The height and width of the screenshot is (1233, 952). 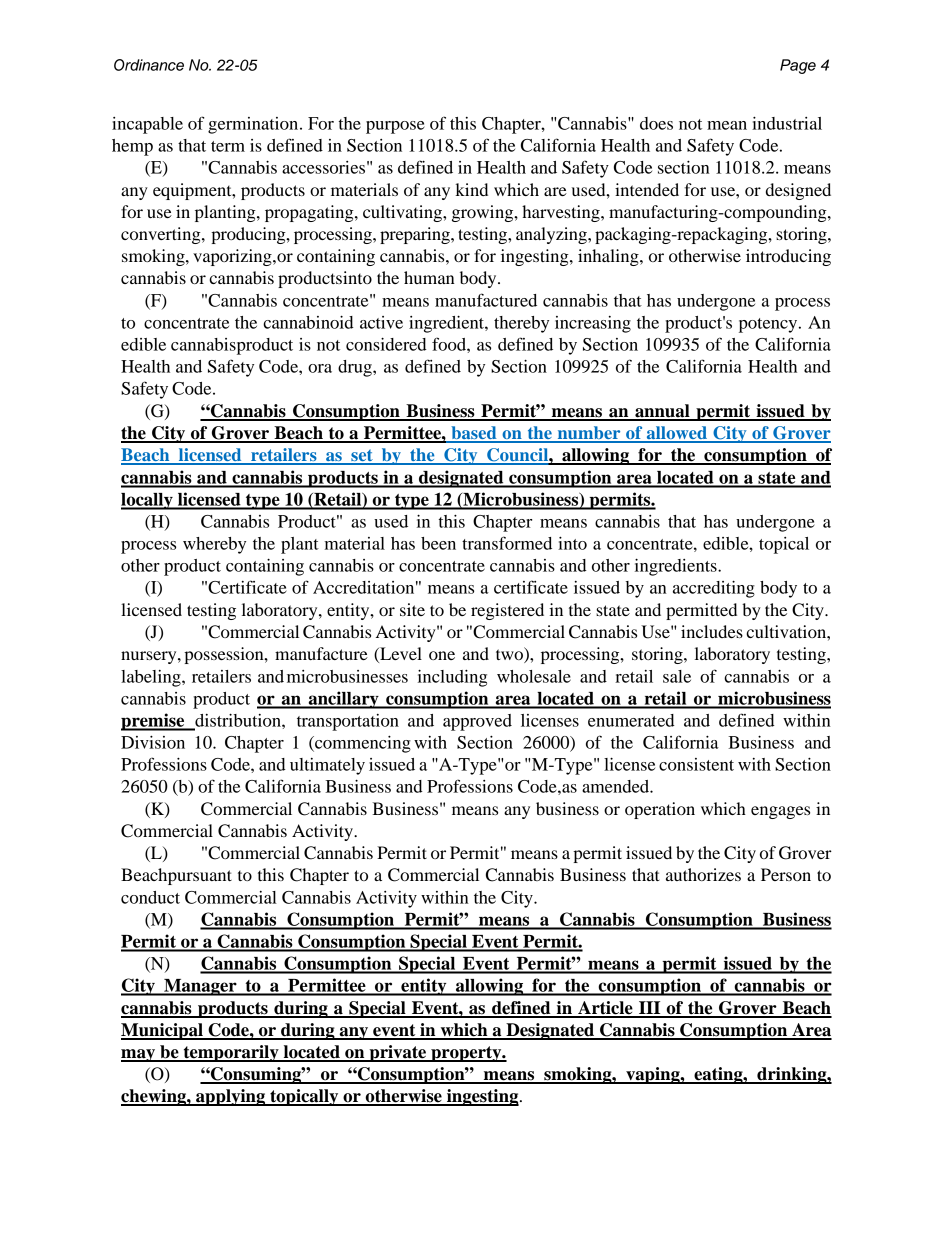 I want to click on temporarily, so click(x=231, y=1053).
